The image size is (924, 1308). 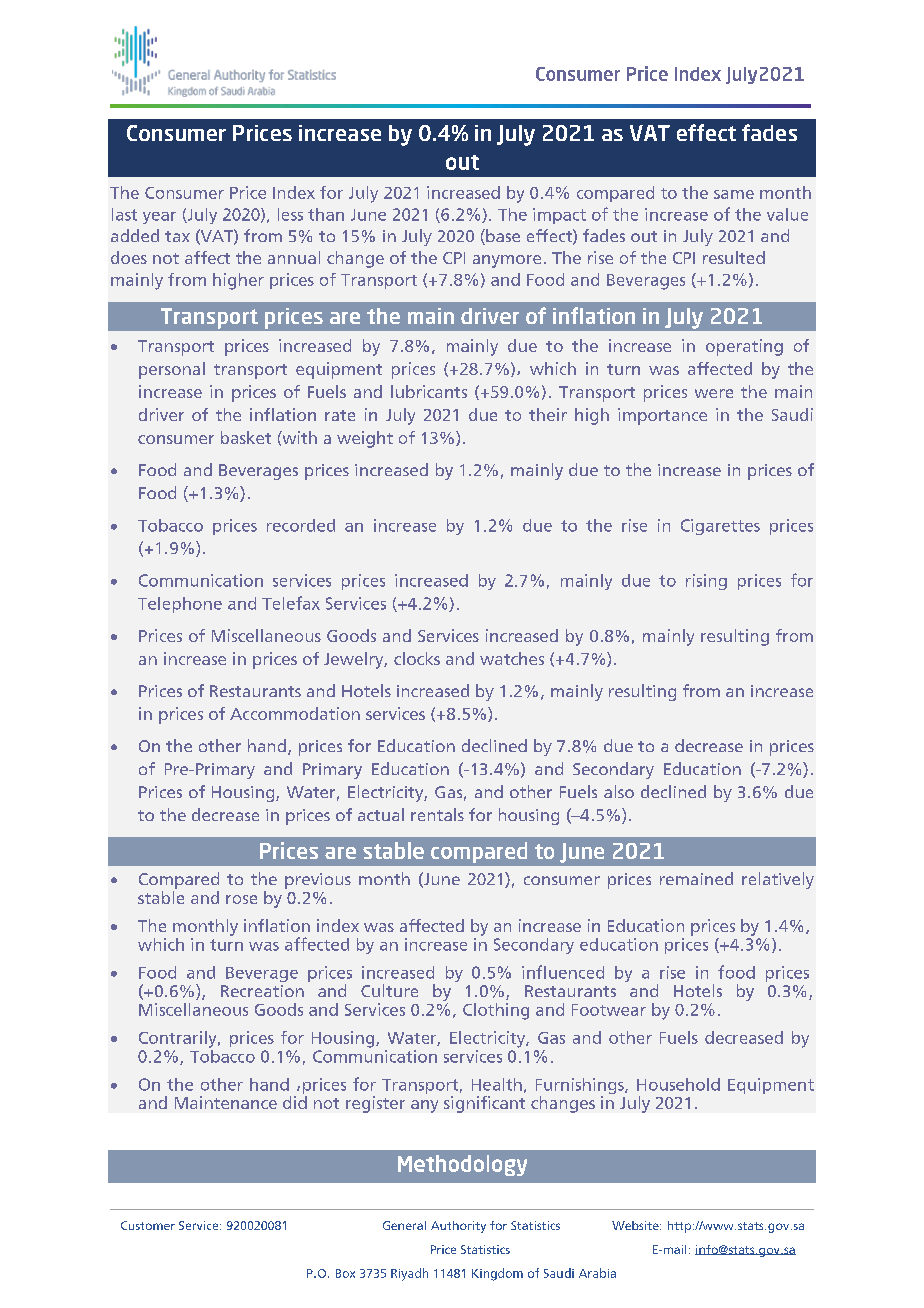 What do you see at coordinates (148, 1225) in the screenshot?
I see `Customer` at bounding box center [148, 1225].
